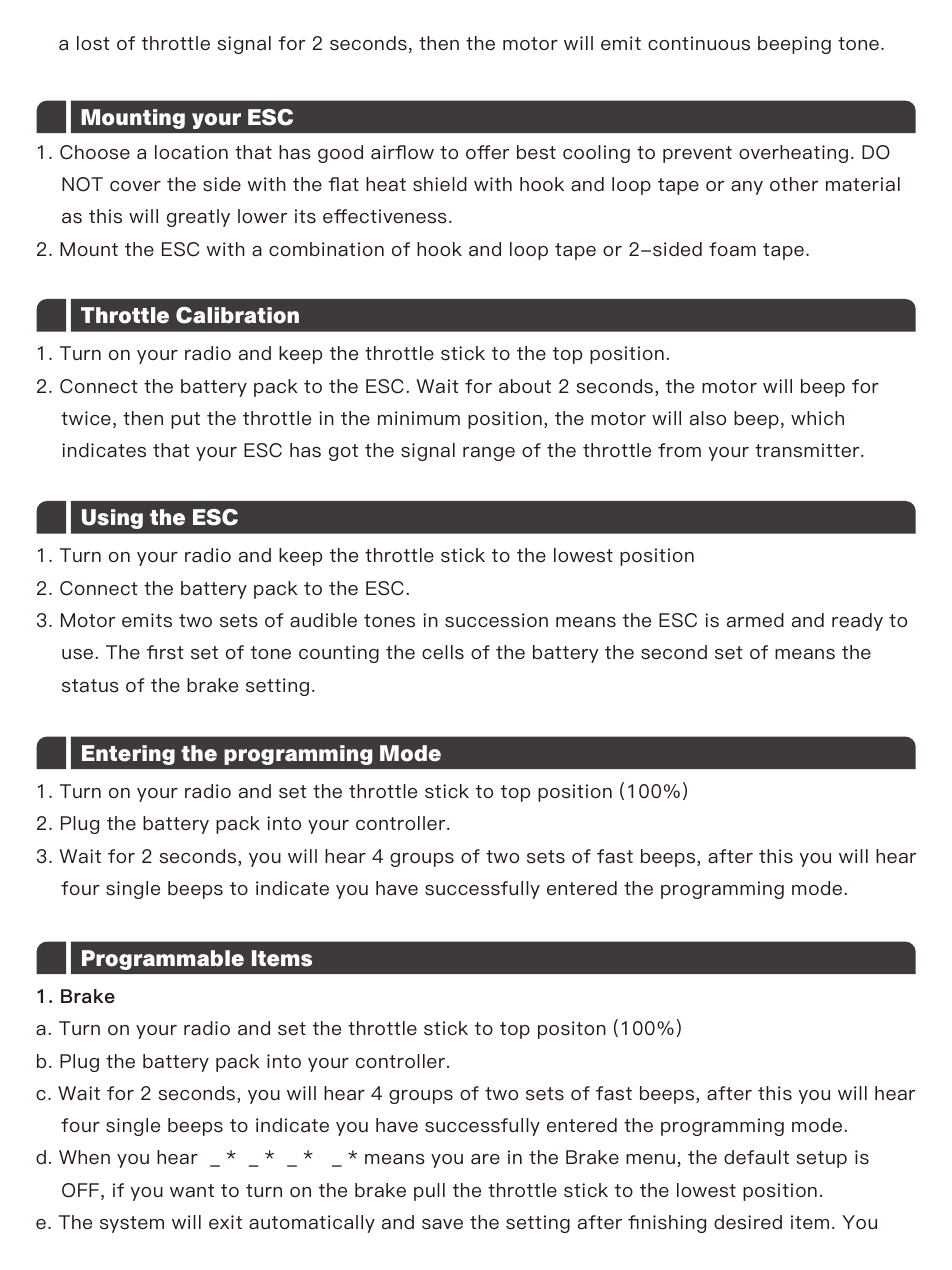 This image has width=952, height=1270. What do you see at coordinates (192, 1191) in the image?
I see `want` at bounding box center [192, 1191].
